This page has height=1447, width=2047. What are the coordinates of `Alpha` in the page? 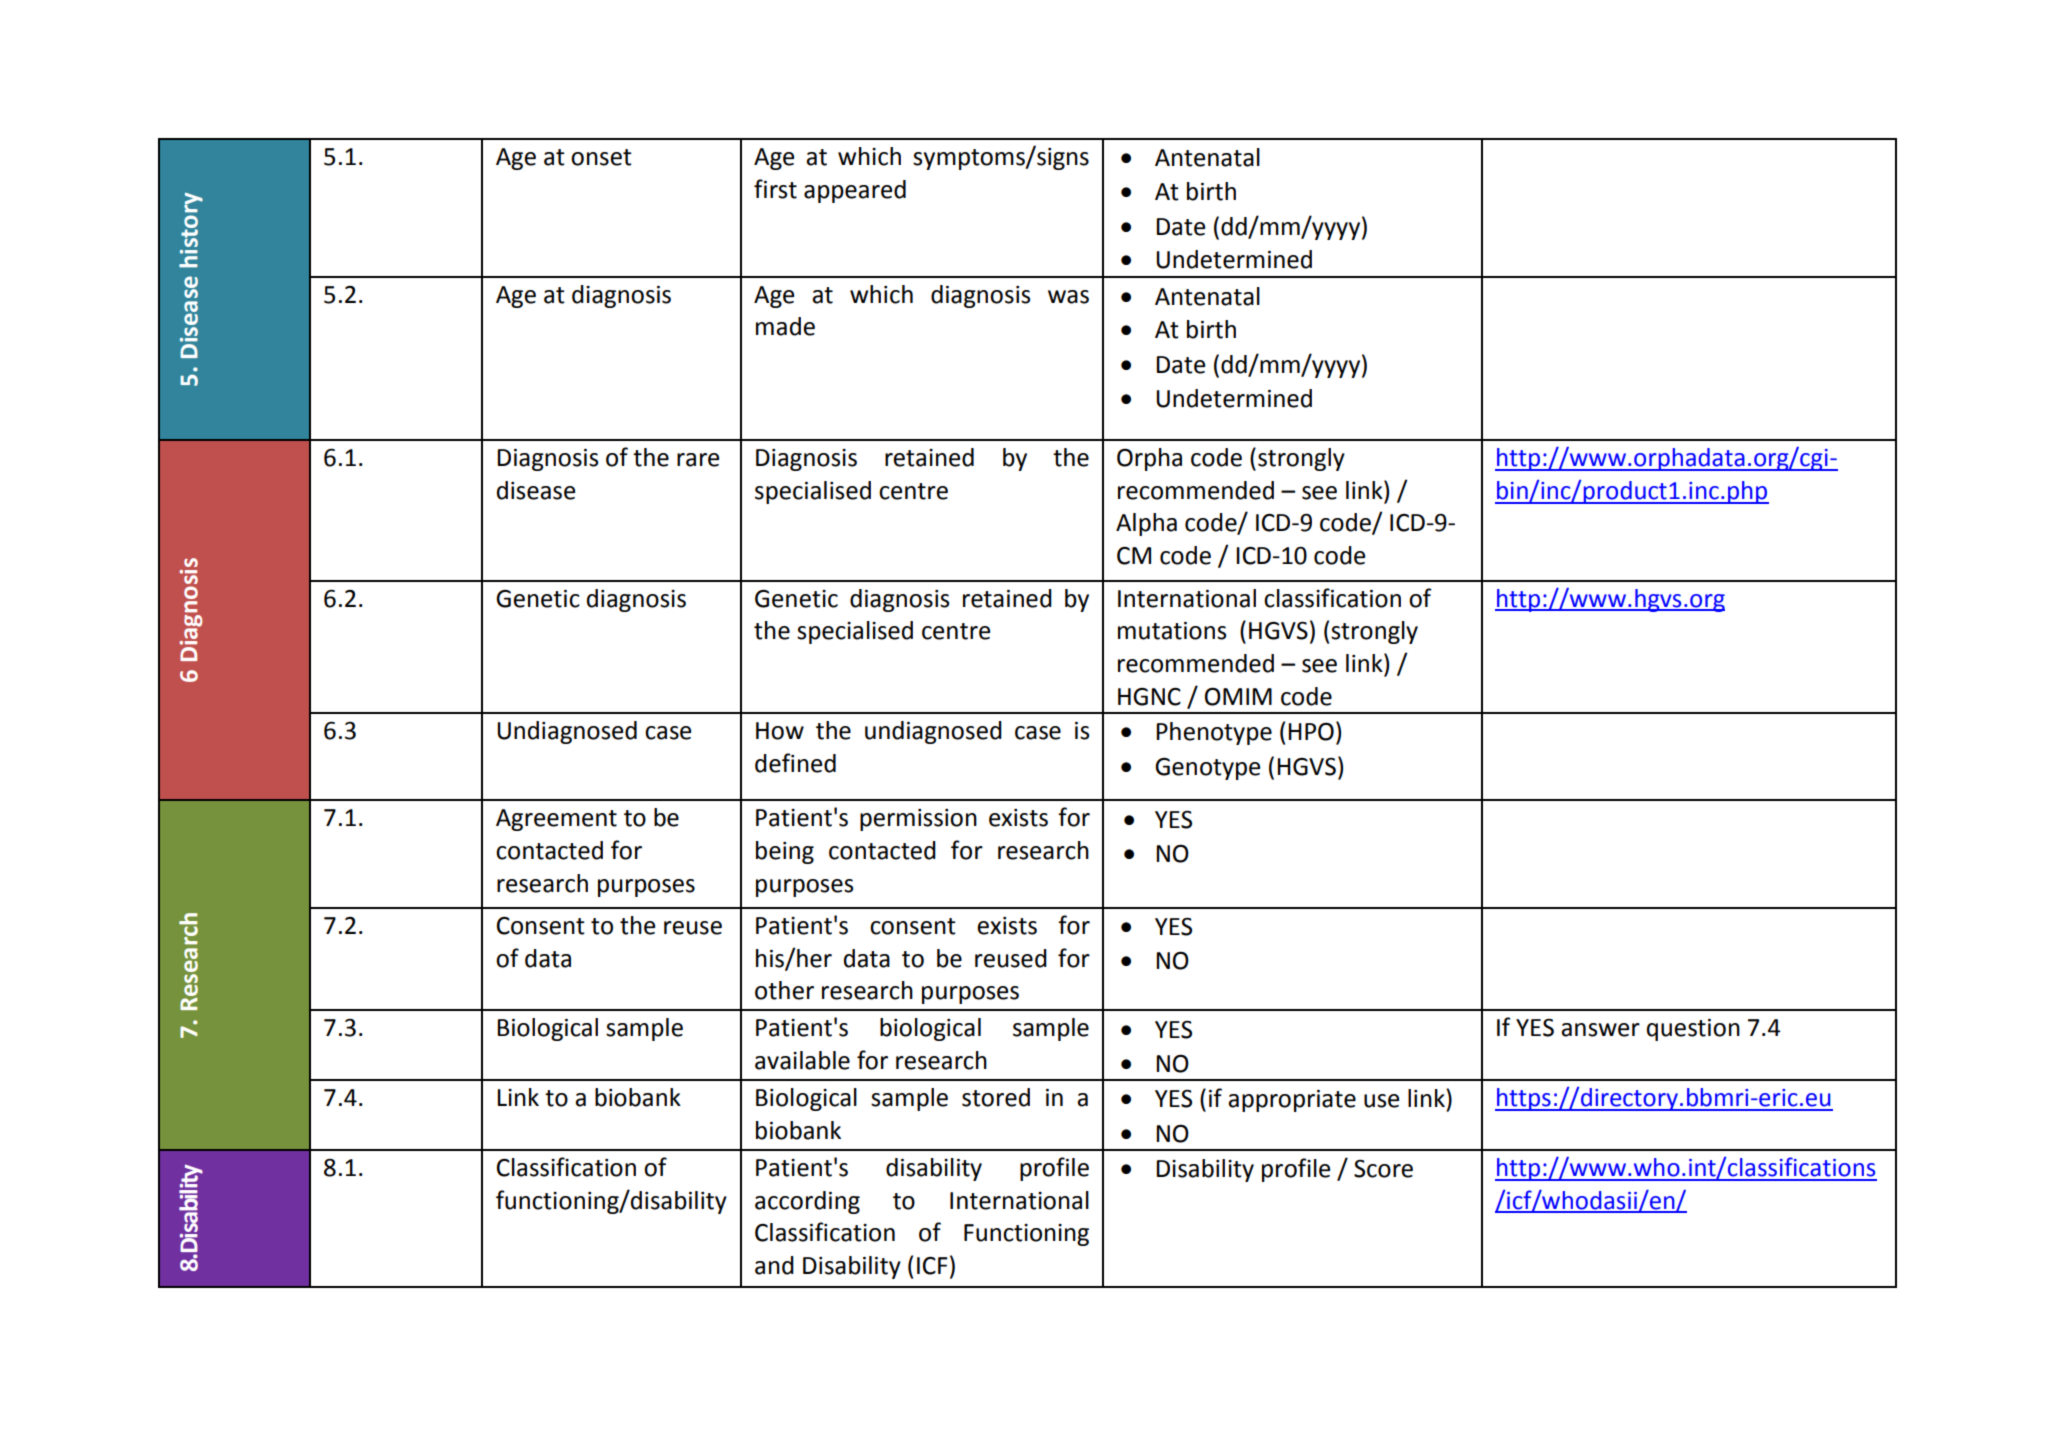 It's located at (1146, 524).
